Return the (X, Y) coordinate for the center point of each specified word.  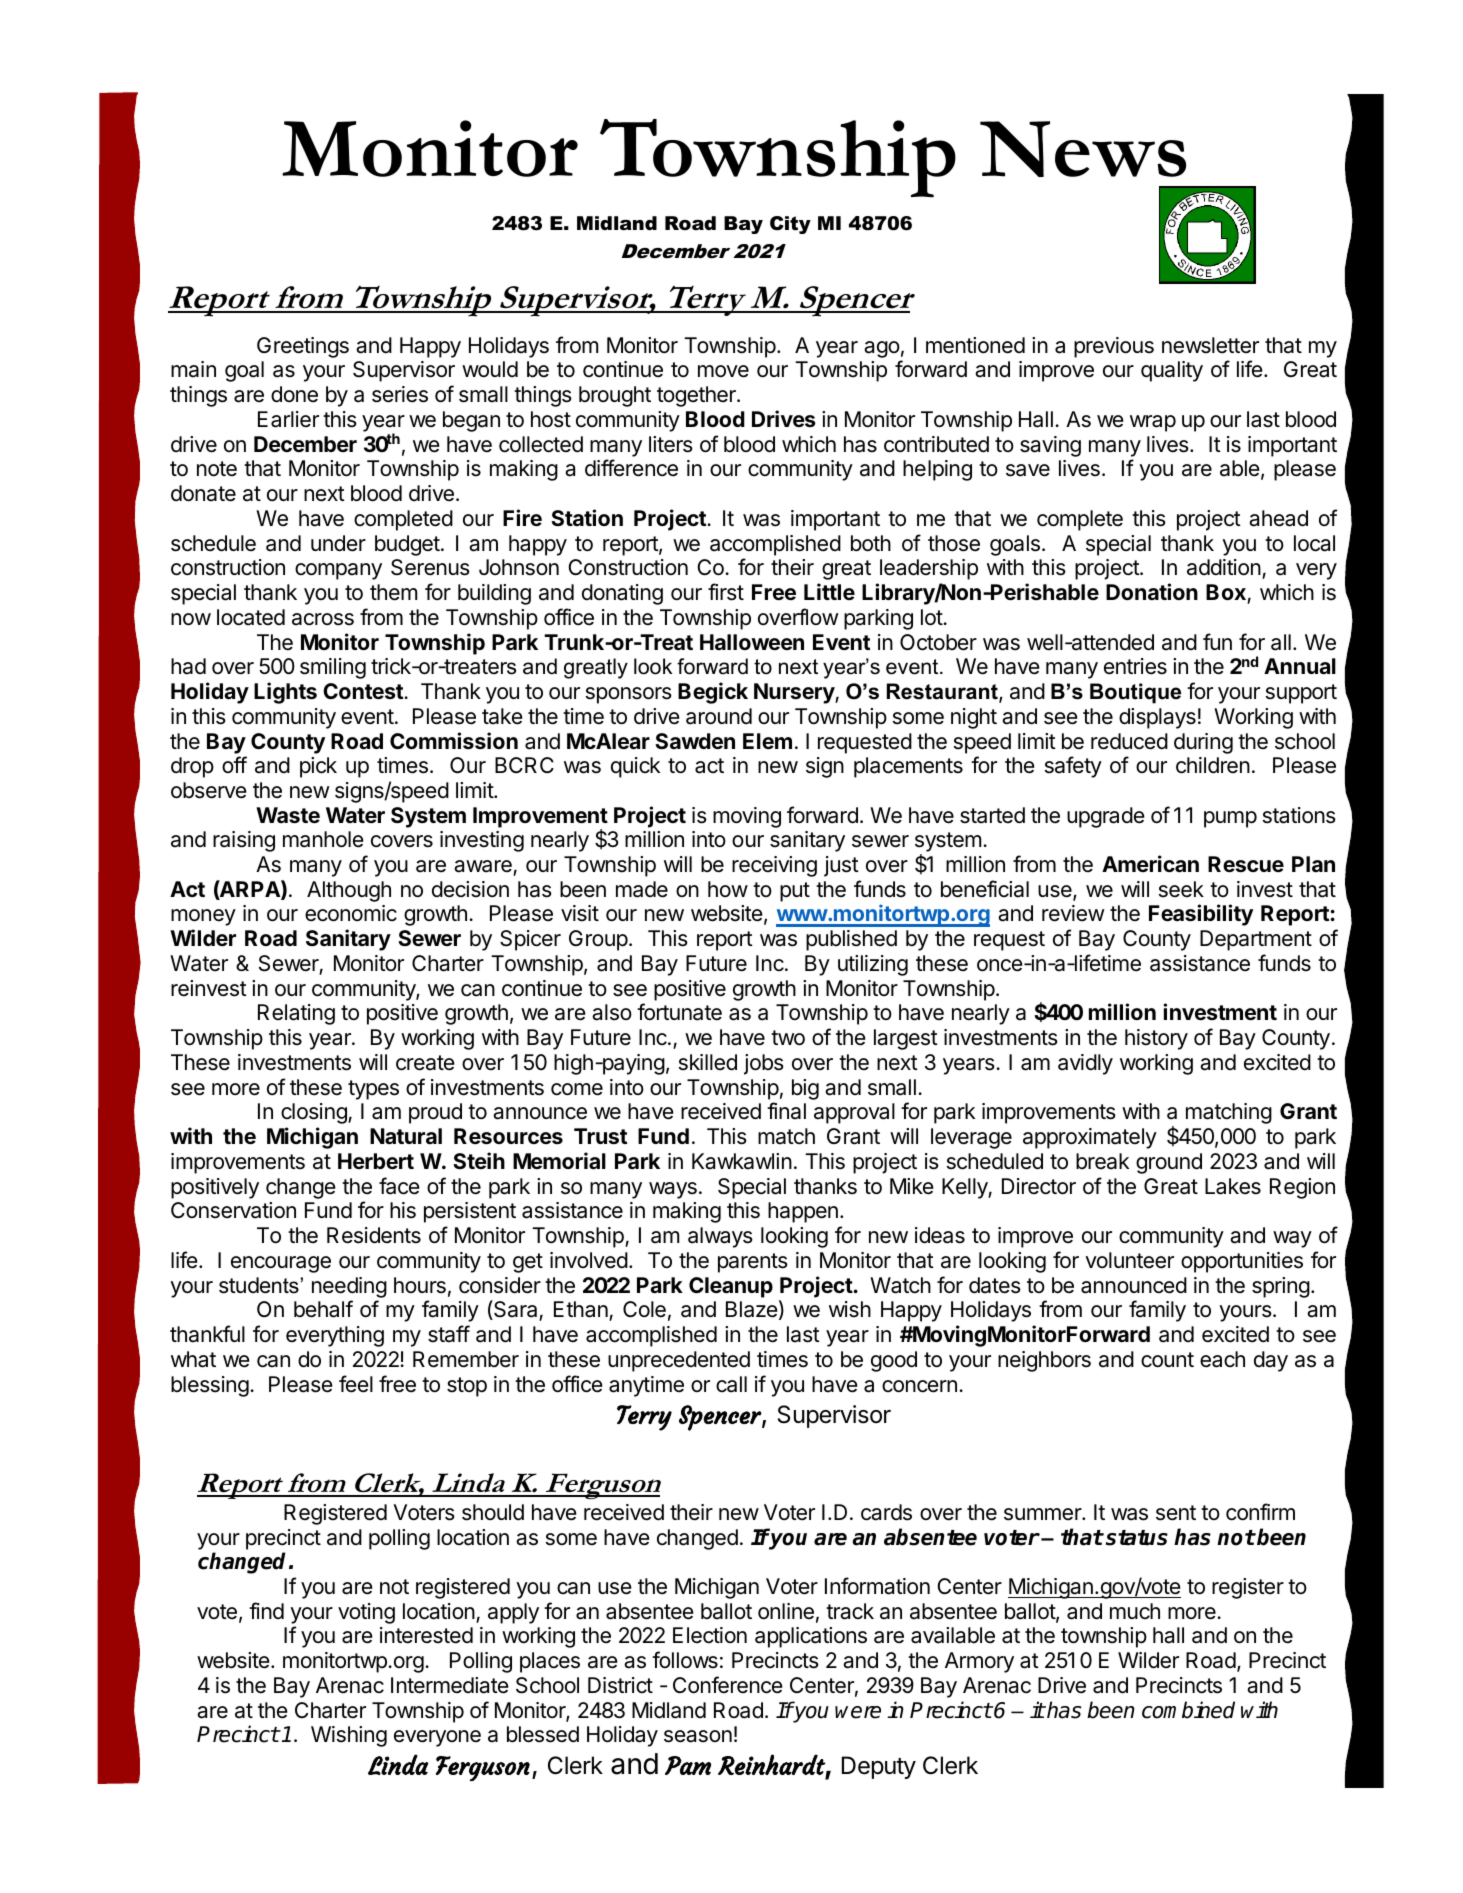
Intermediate (450, 1685)
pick (318, 767)
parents (753, 1263)
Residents (374, 1235)
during (1203, 743)
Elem (767, 741)
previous (1114, 347)
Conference (728, 1685)
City (790, 225)
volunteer (1129, 1260)
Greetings (303, 347)
